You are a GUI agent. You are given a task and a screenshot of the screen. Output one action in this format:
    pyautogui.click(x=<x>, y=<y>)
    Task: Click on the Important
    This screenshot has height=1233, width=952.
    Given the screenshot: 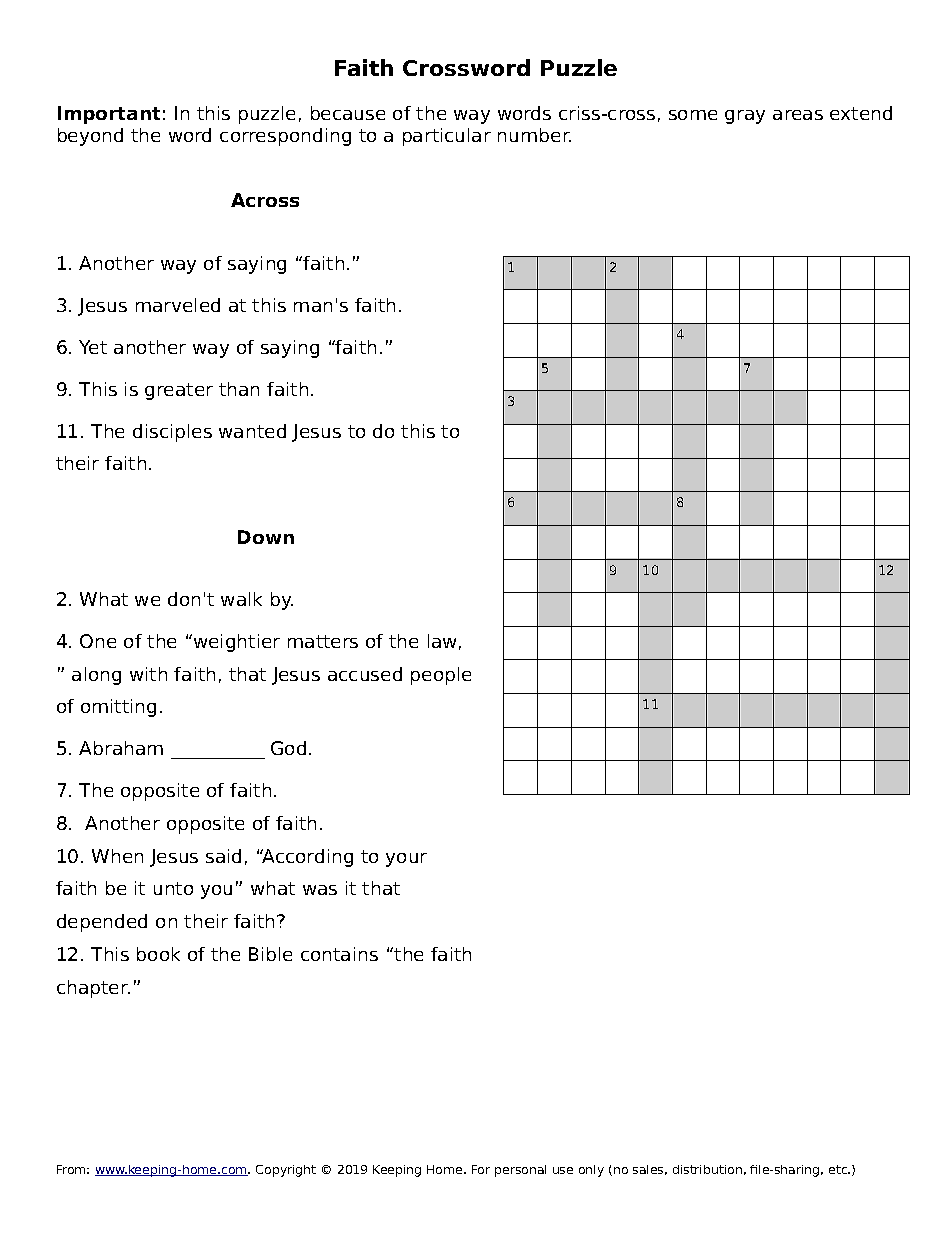 What is the action you would take?
    pyautogui.click(x=109, y=115)
